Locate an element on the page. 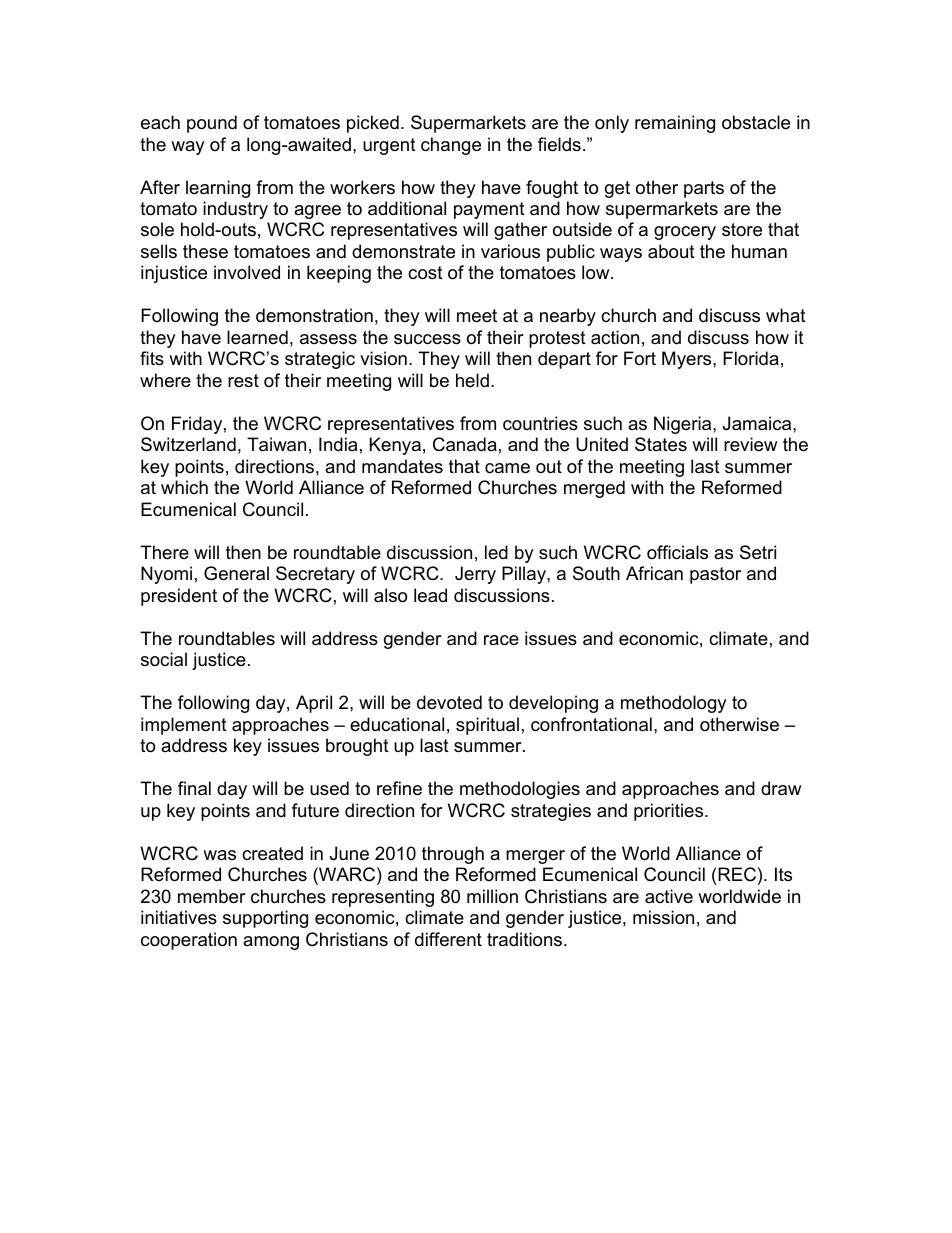  remaining is located at coordinates (675, 124).
